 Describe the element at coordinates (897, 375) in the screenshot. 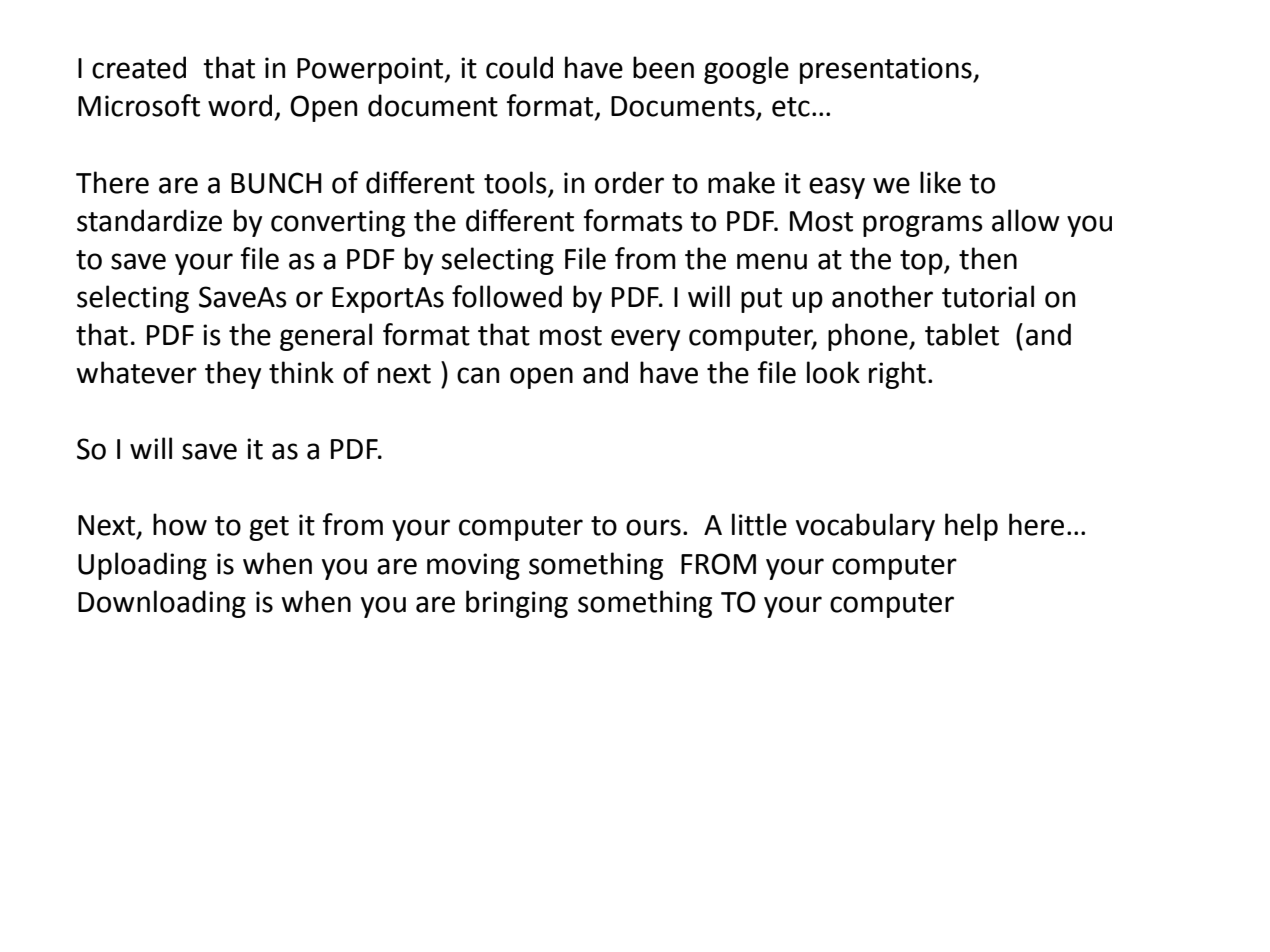

I see `right` at that location.
